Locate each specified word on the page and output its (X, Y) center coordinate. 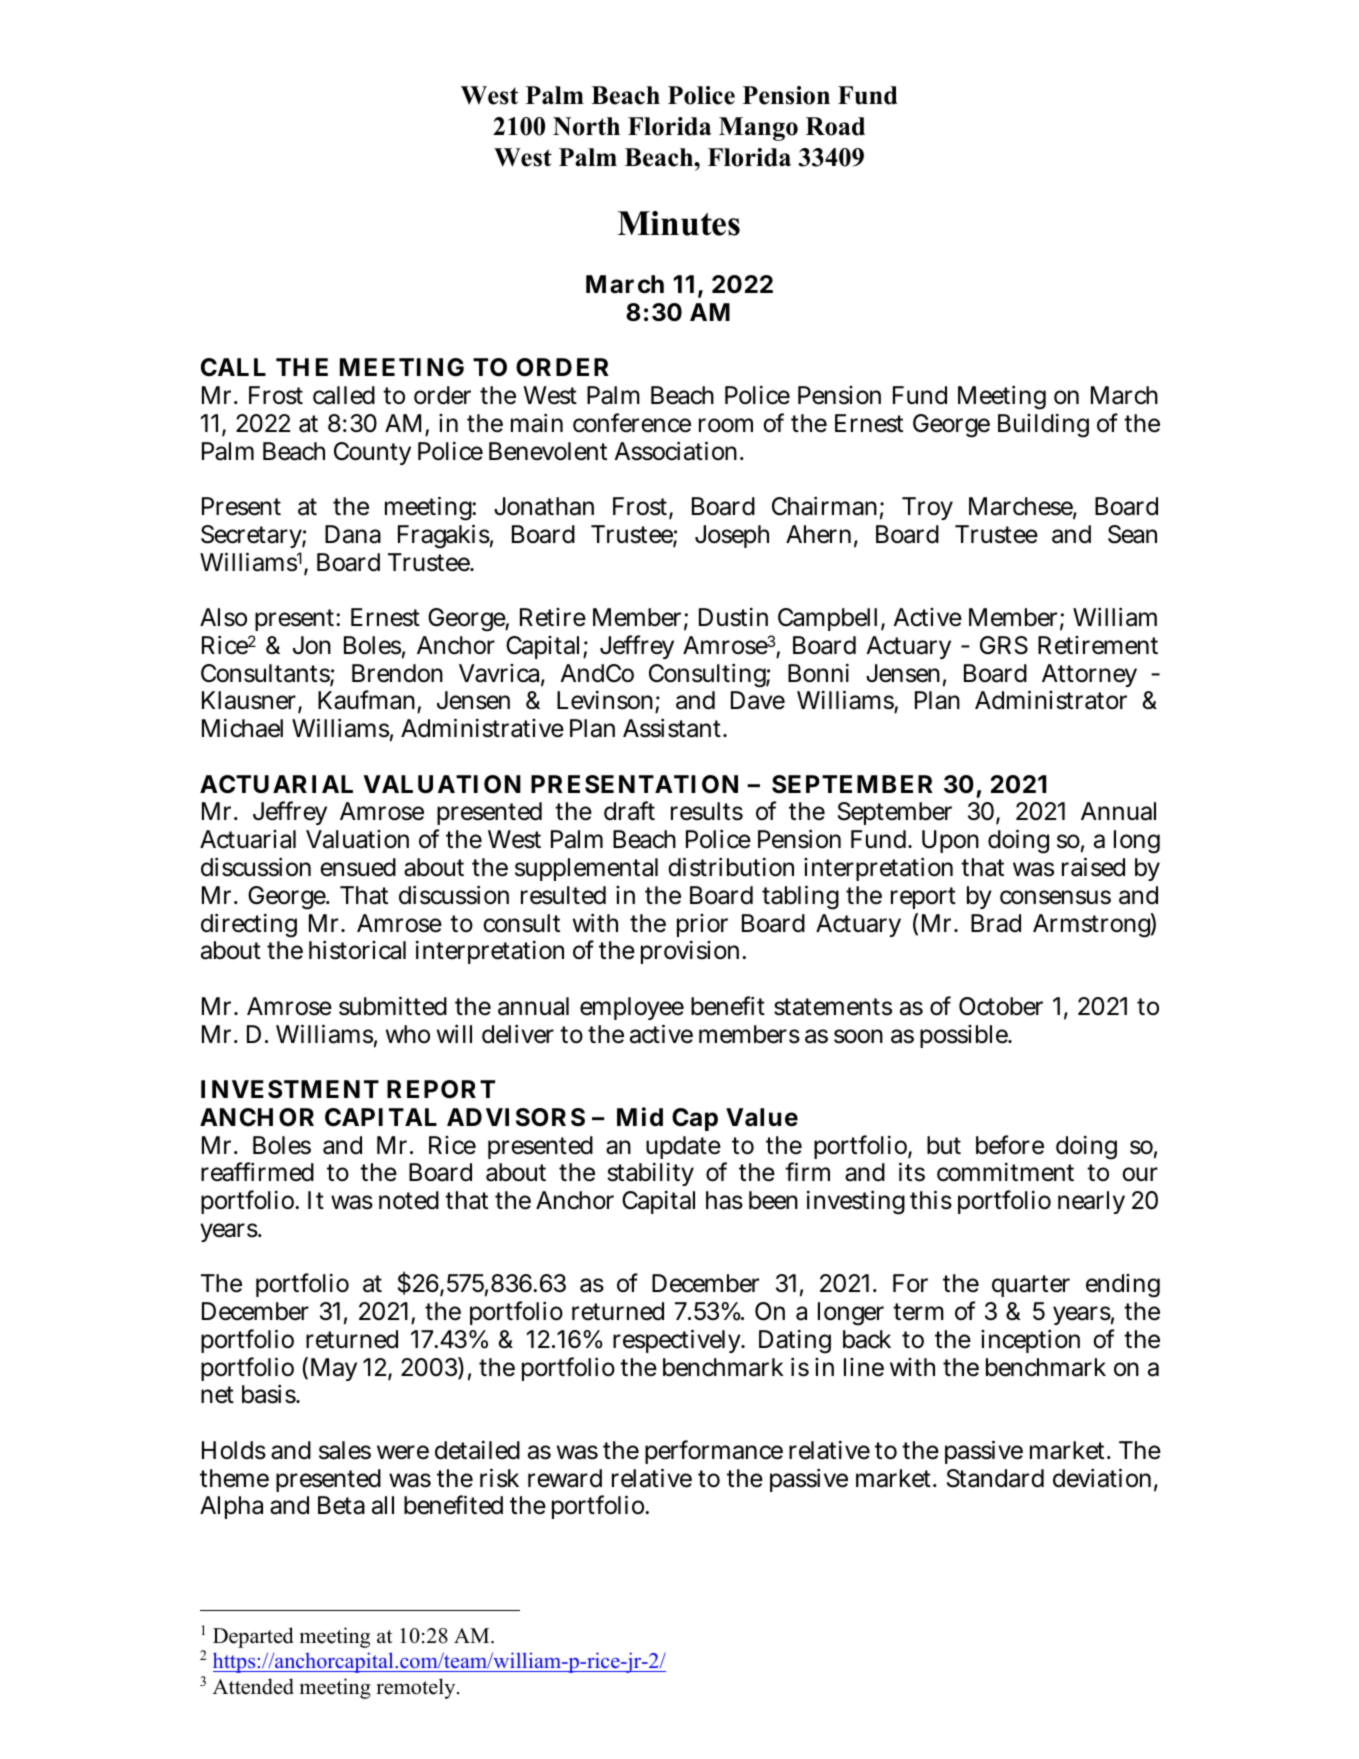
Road (835, 126)
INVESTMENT (290, 1089)
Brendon (397, 673)
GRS (1004, 645)
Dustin (733, 617)
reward (565, 1478)
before (1010, 1145)
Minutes (678, 223)
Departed (253, 1637)
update (683, 1147)
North (586, 126)
